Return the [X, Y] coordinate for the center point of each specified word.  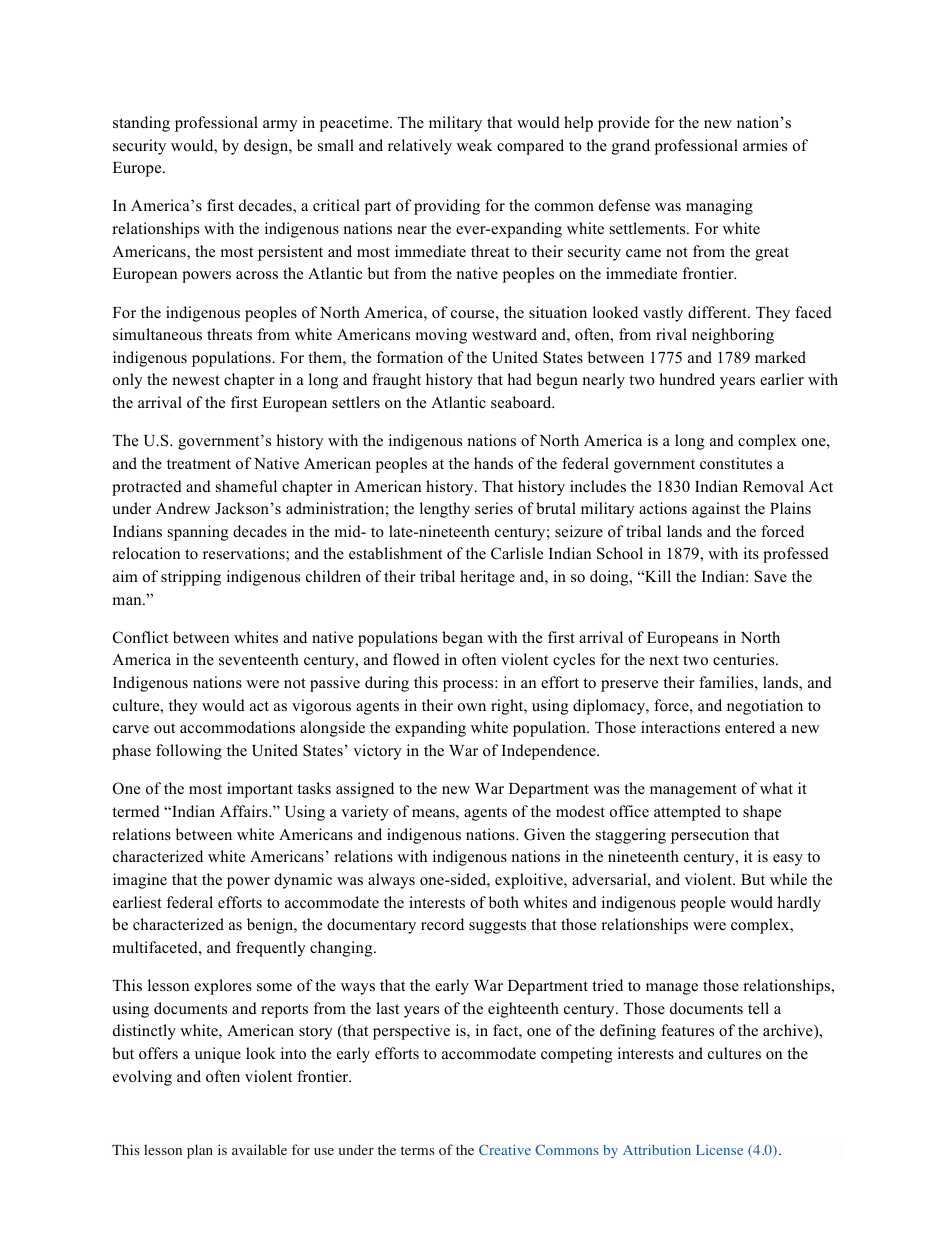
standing [141, 124]
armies [765, 145]
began [462, 639]
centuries [745, 659]
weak [474, 145]
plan [200, 1151]
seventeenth [259, 659]
